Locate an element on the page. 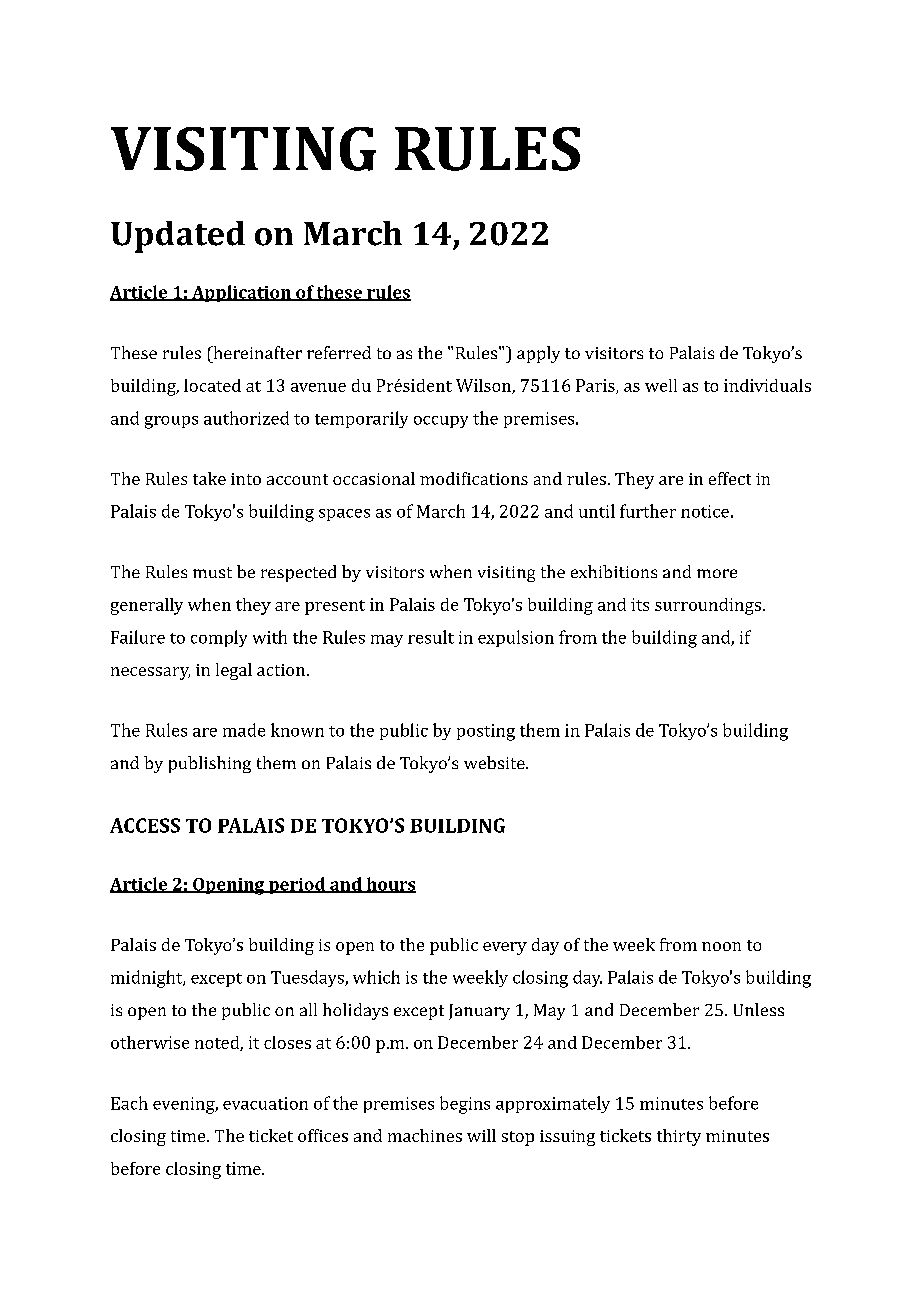  apply is located at coordinates (538, 354).
